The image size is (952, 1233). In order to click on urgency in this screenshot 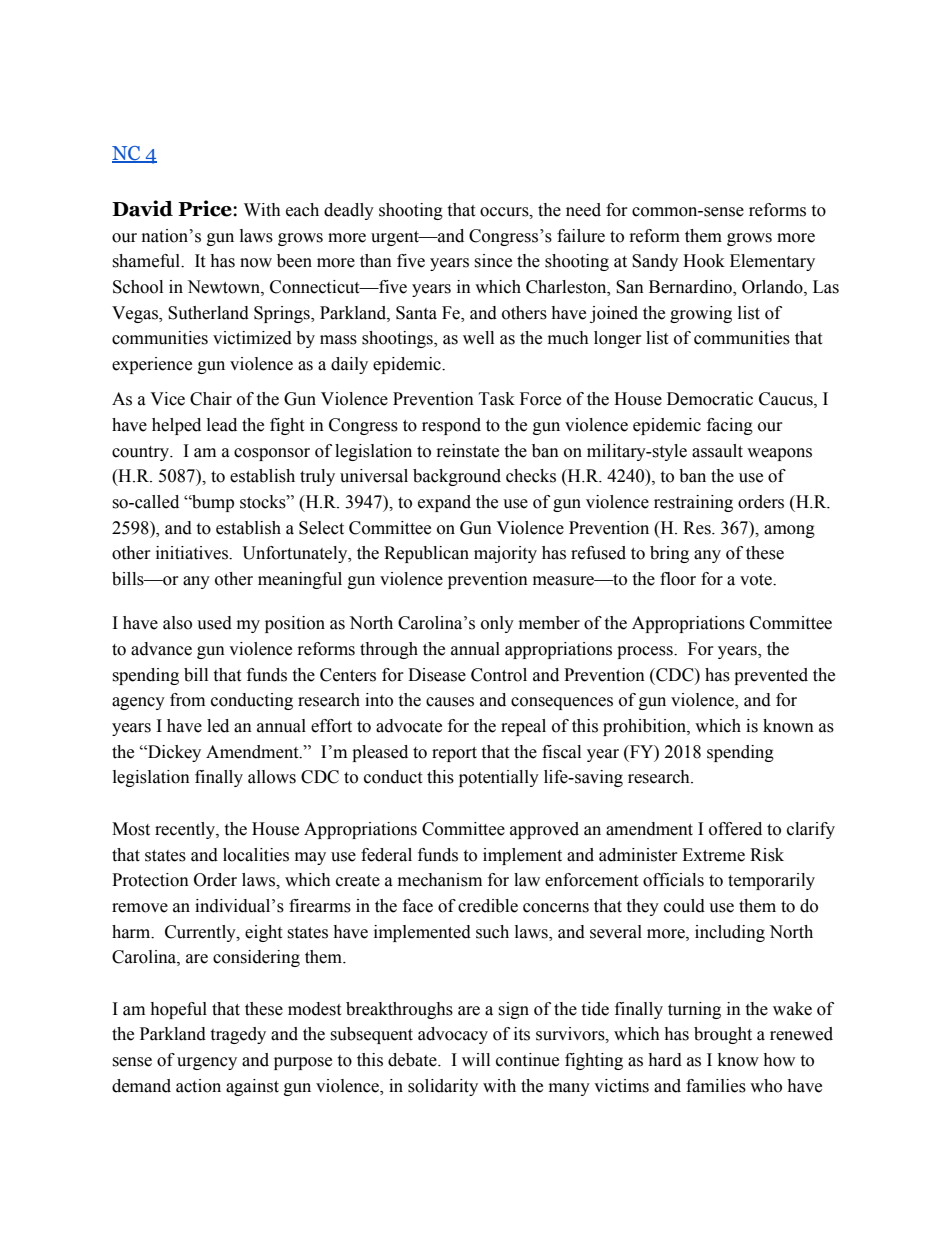, I will do `click(207, 1063)`.
